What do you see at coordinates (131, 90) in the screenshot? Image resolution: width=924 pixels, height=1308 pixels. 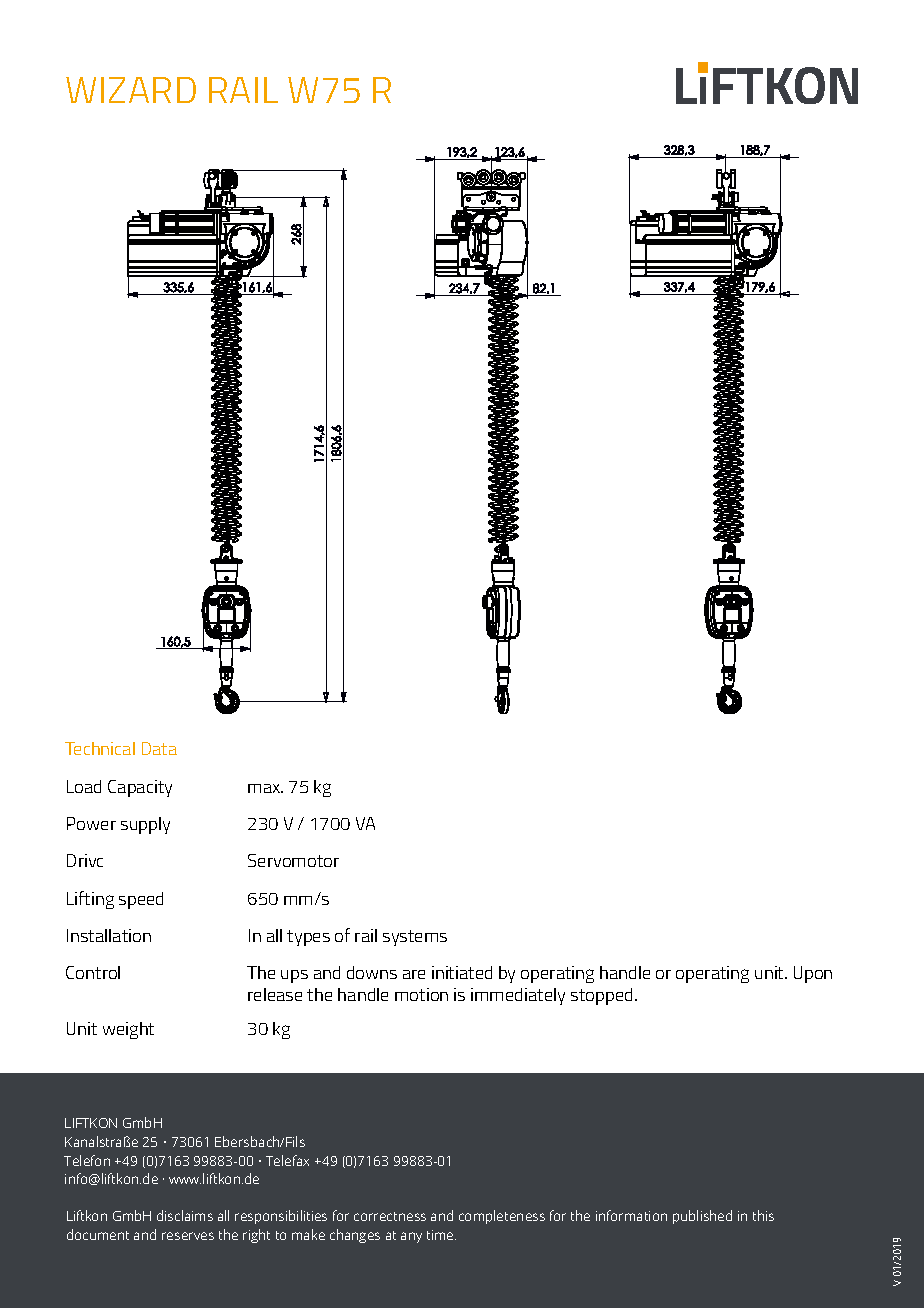 I see `WIZARD` at bounding box center [131, 90].
